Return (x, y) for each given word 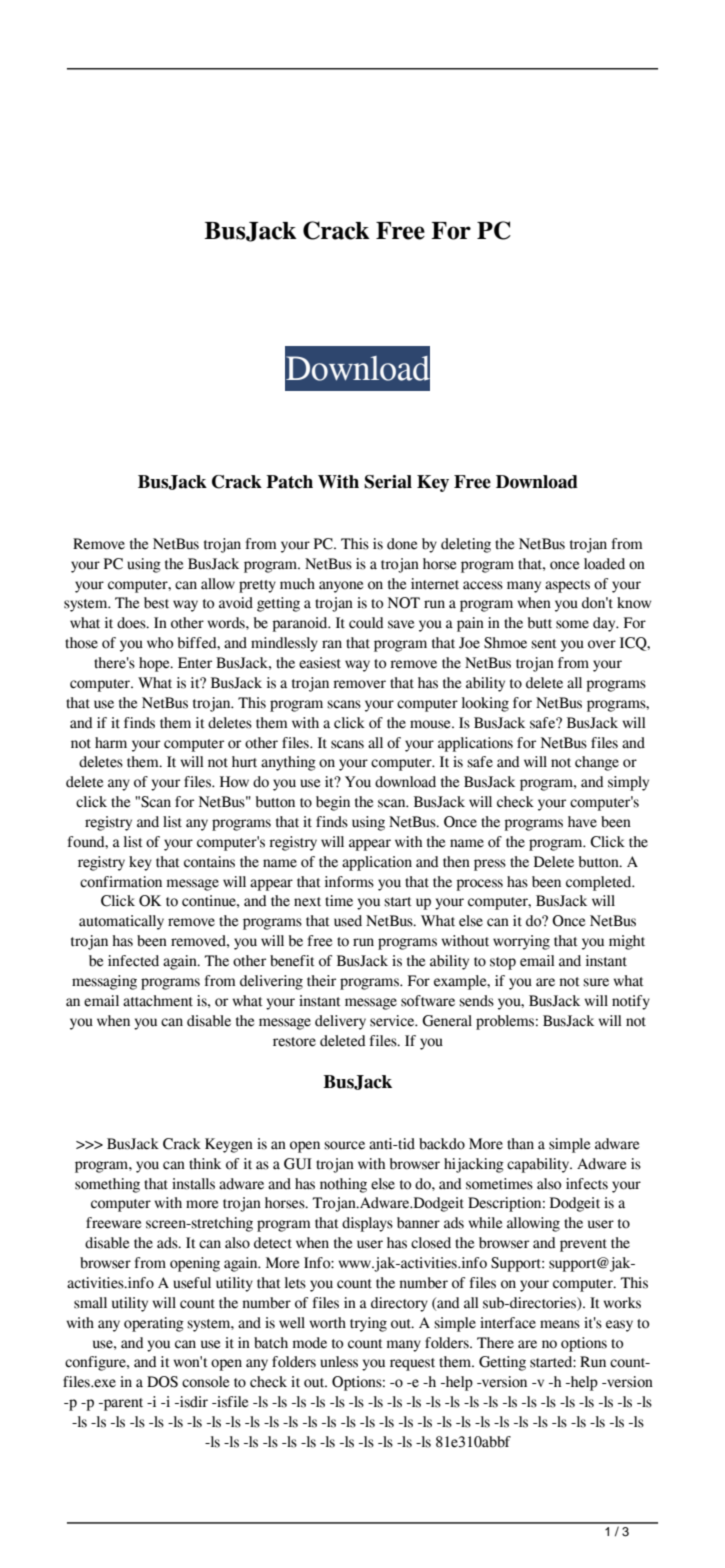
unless (339, 1362)
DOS (162, 1382)
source (344, 1145)
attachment (158, 1001)
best (156, 603)
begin (333, 803)
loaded (604, 564)
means (560, 1324)
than (520, 1144)
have (582, 822)
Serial (388, 482)
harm (111, 743)
